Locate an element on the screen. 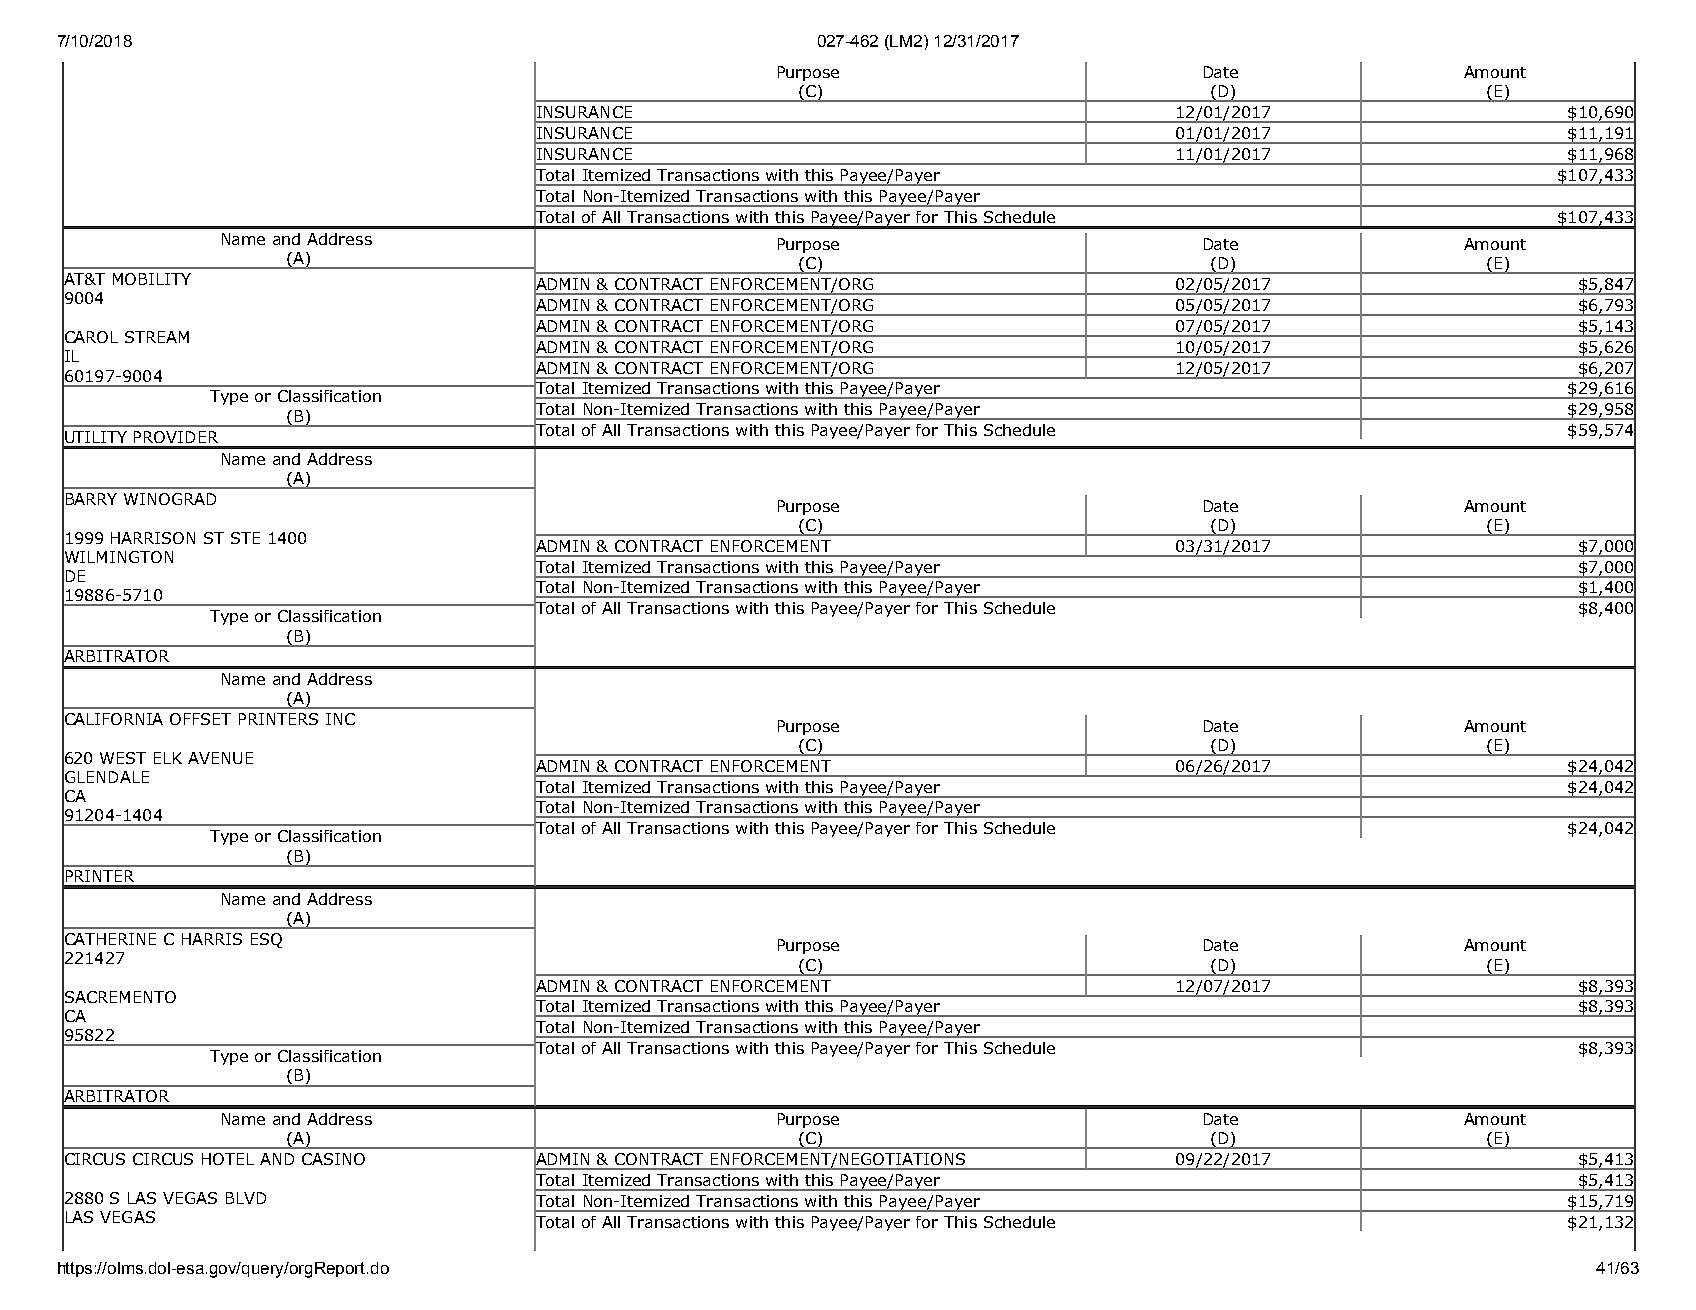 The height and width of the screenshot is (1310, 1696). STE is located at coordinates (245, 538).
